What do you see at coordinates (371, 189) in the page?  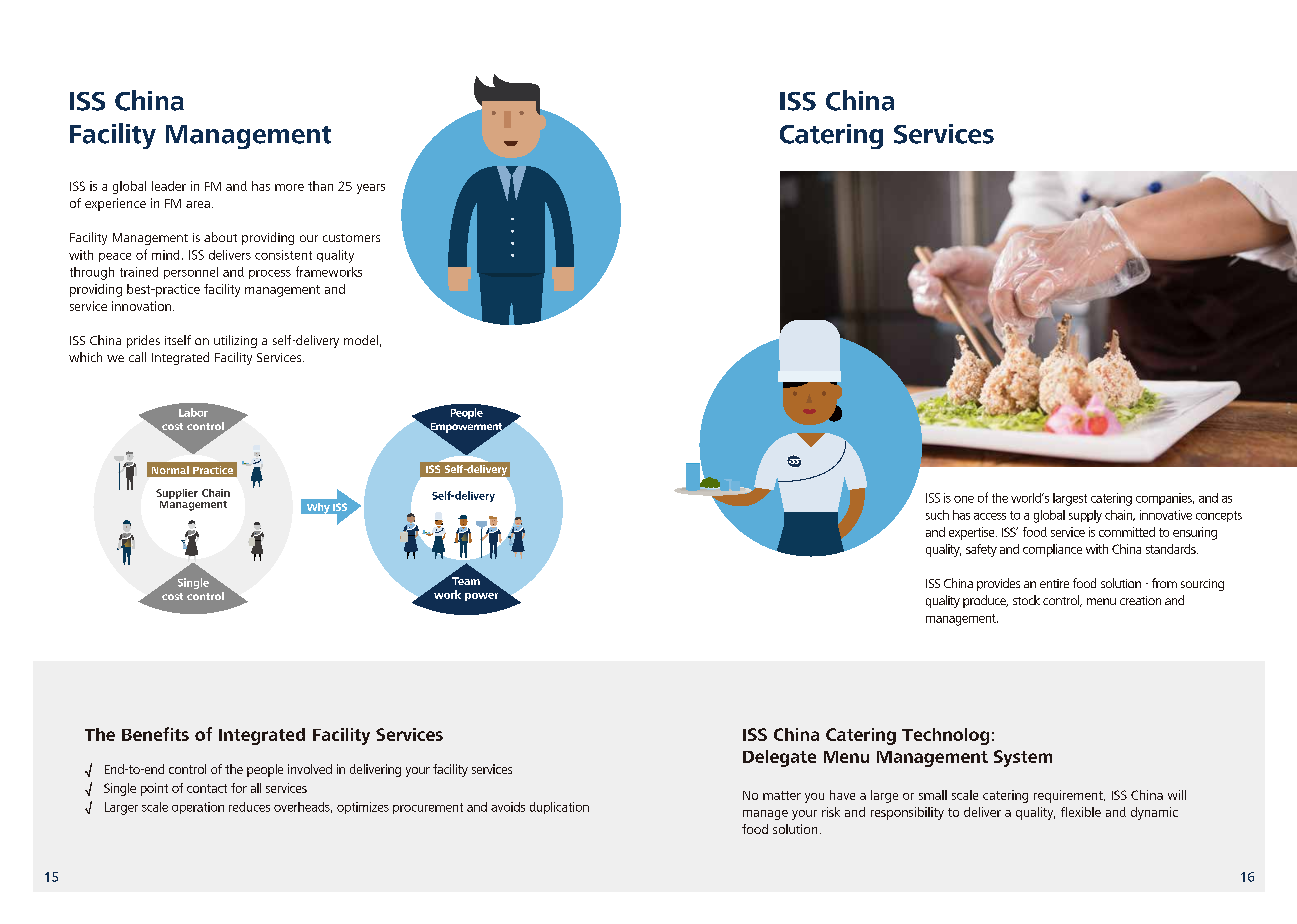 I see `years` at bounding box center [371, 189].
